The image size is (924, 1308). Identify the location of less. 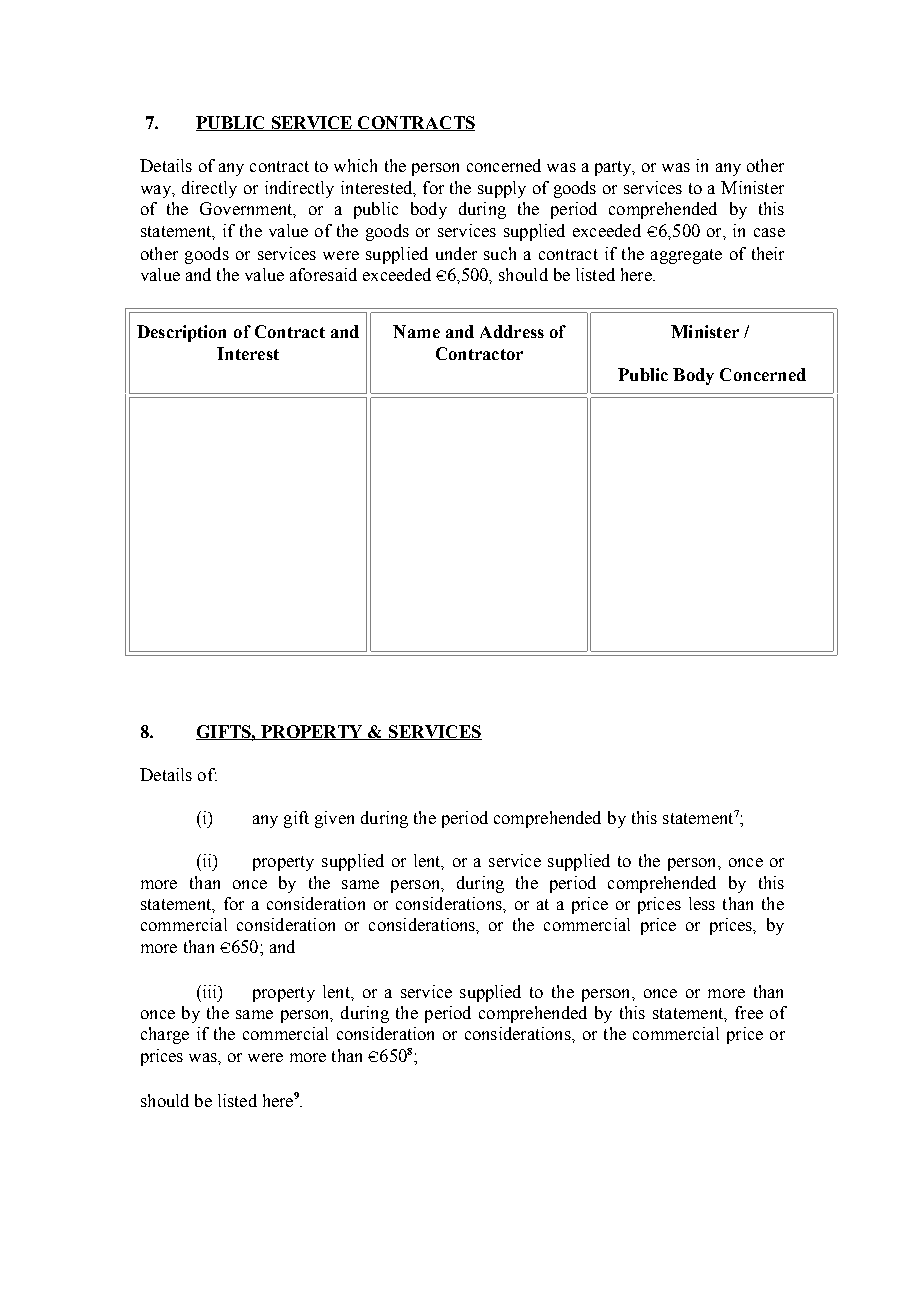
(702, 903).
